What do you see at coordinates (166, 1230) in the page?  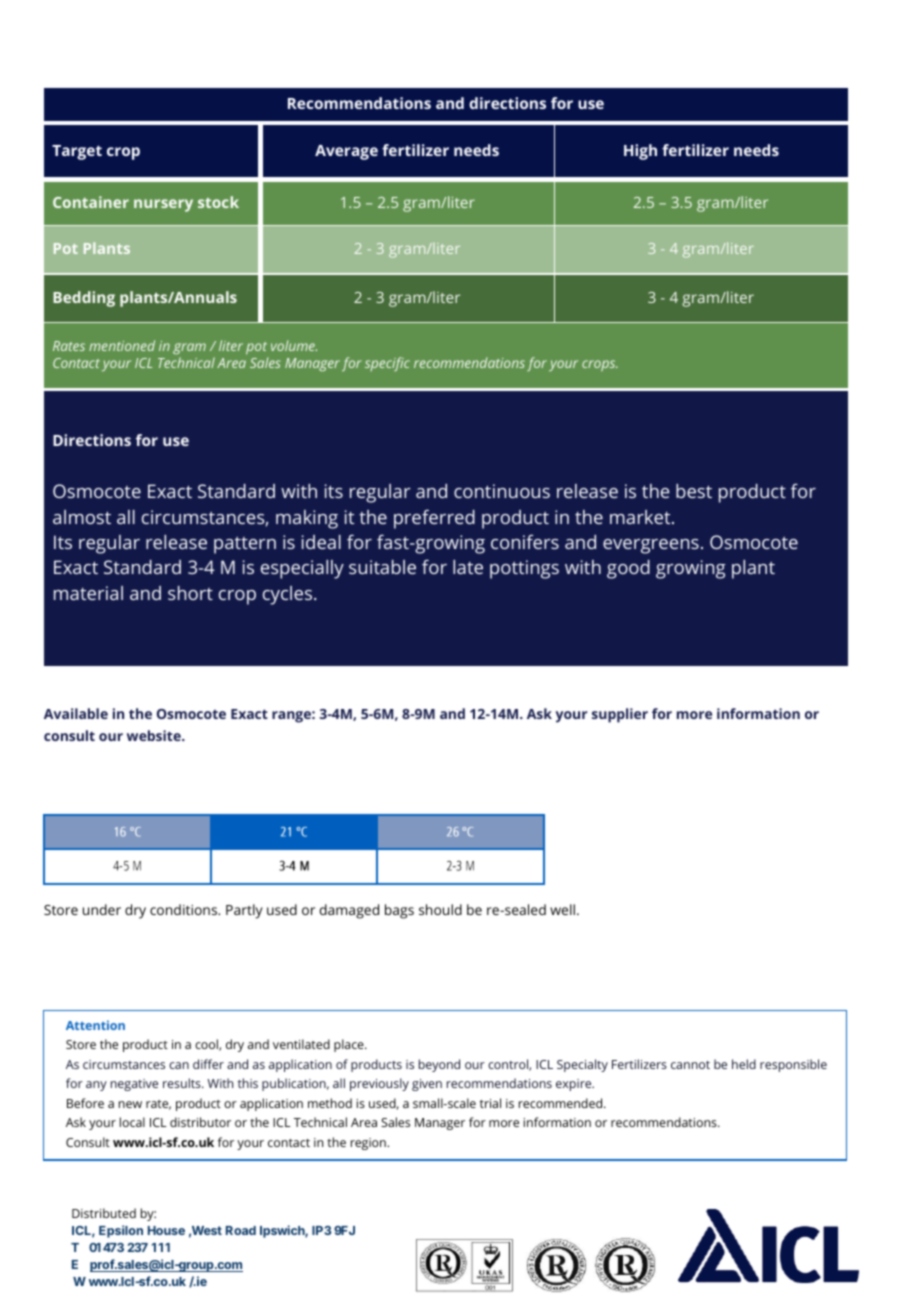 I see `House` at bounding box center [166, 1230].
